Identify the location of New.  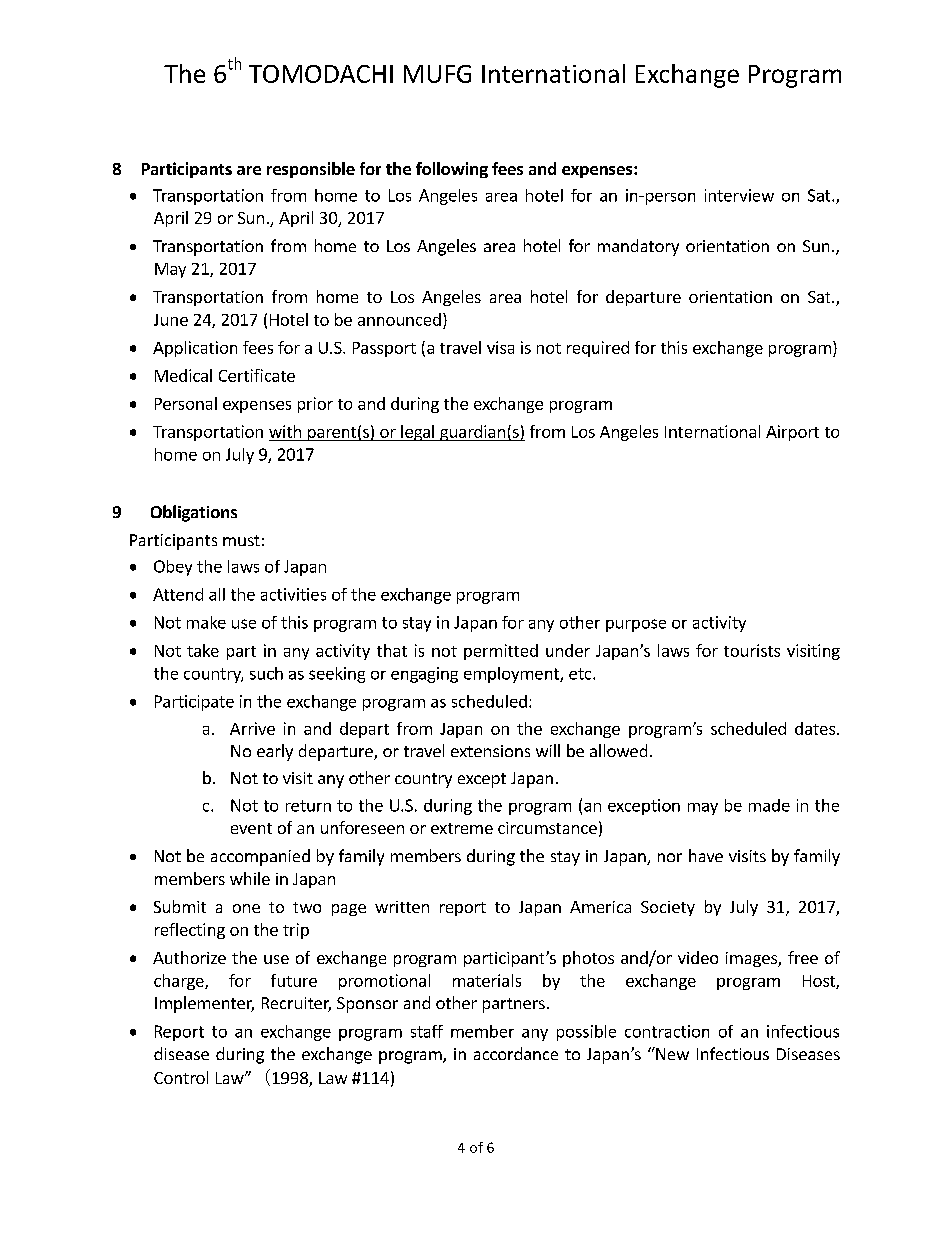
(671, 1053).
